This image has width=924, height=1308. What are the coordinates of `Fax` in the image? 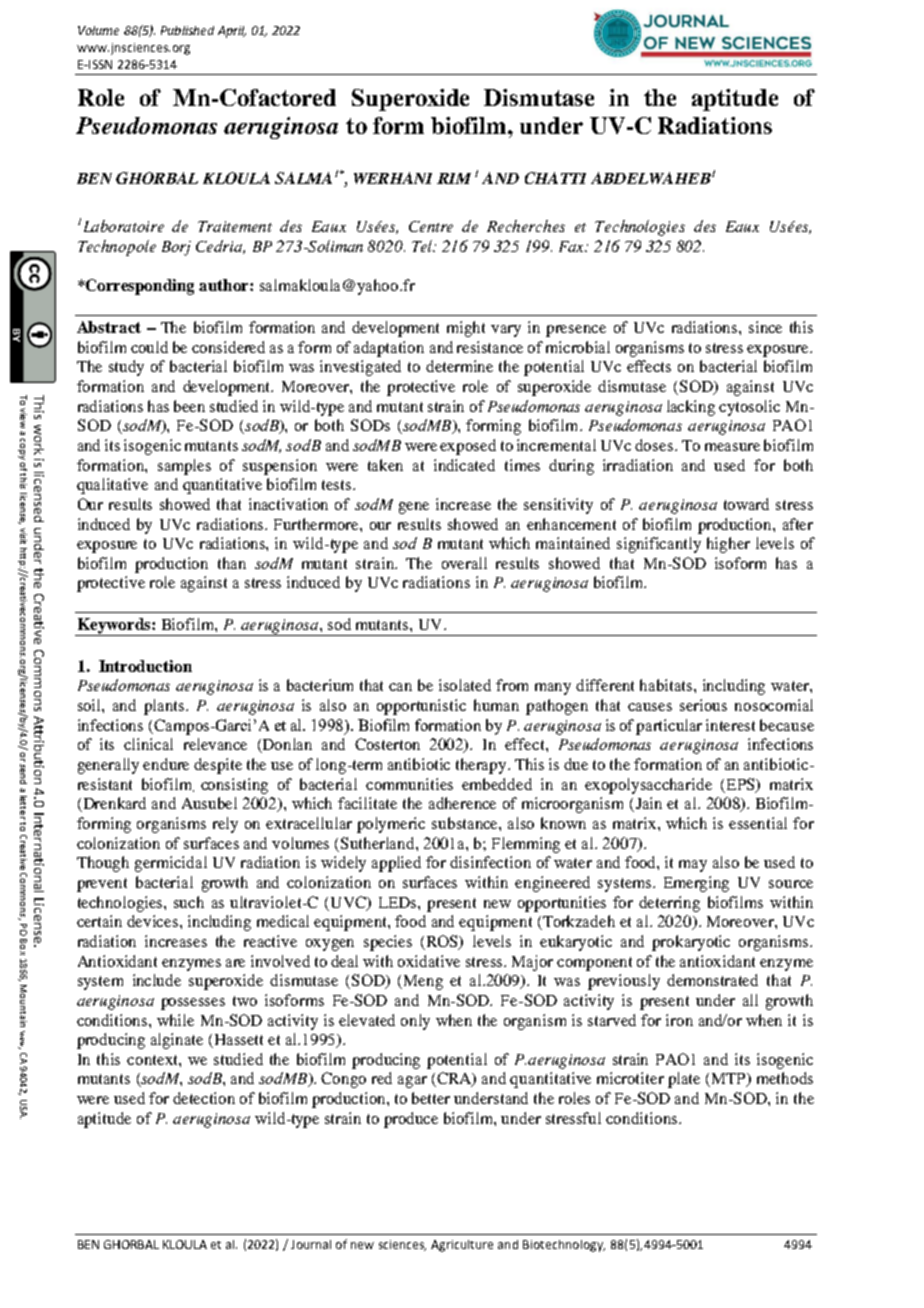 It's located at (573, 246).
